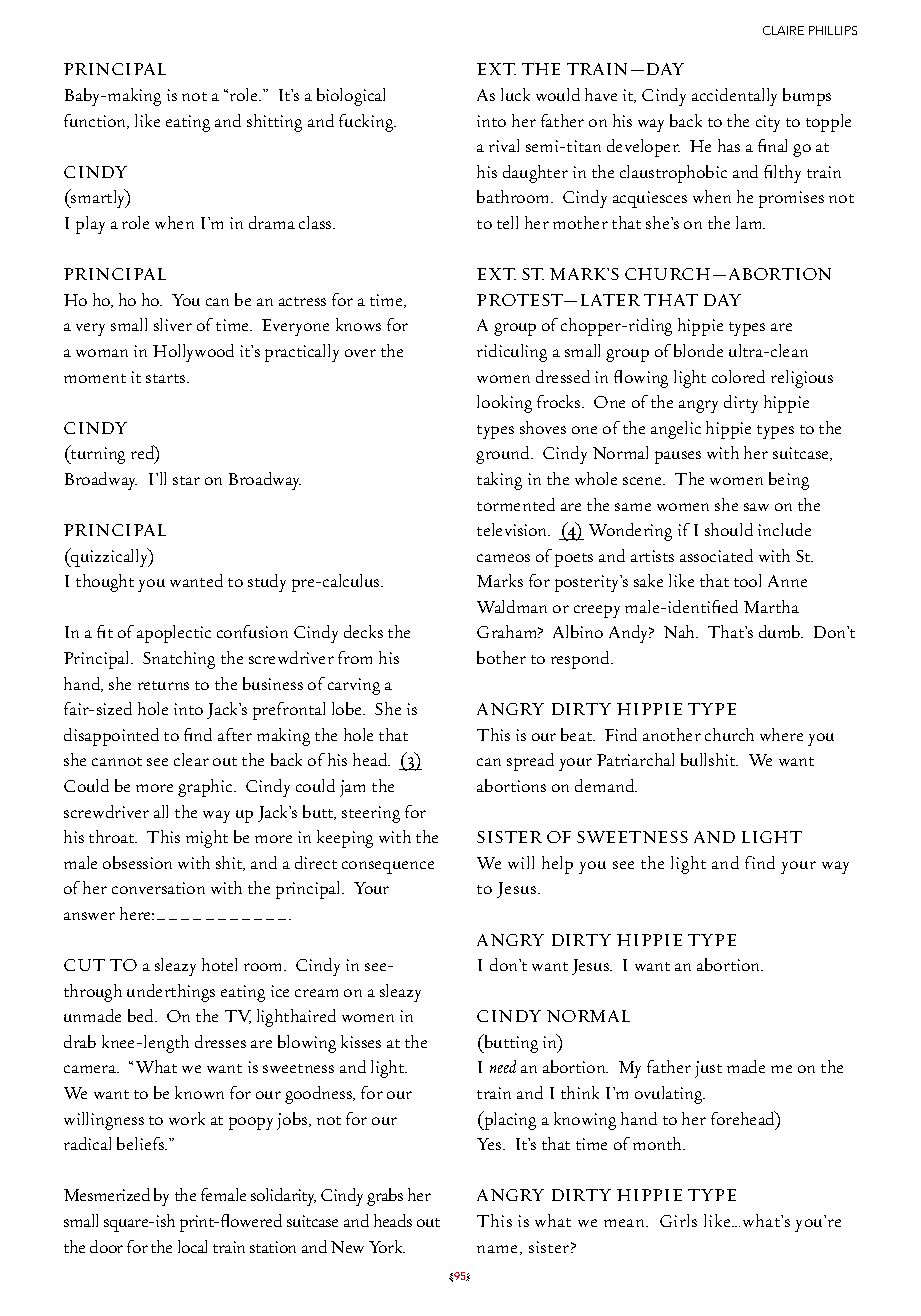 The width and height of the page is (921, 1316). What do you see at coordinates (192, 1246) in the page?
I see `local` at bounding box center [192, 1246].
